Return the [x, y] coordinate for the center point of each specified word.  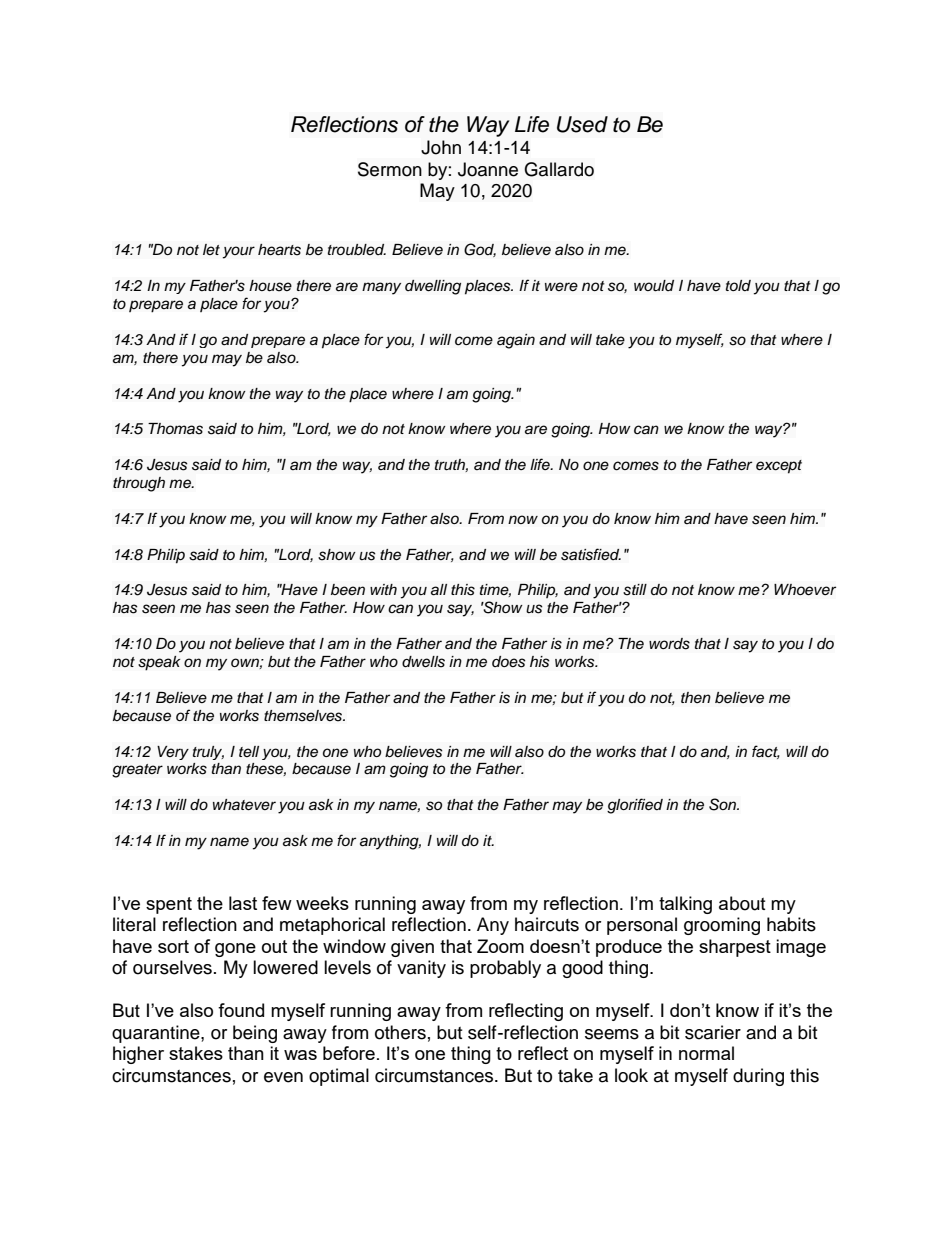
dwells [423, 662]
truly [208, 753]
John [441, 147]
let [211, 249]
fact [766, 752]
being [255, 1034]
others [400, 1032]
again [516, 341]
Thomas [175, 429]
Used [582, 124]
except [779, 467]
